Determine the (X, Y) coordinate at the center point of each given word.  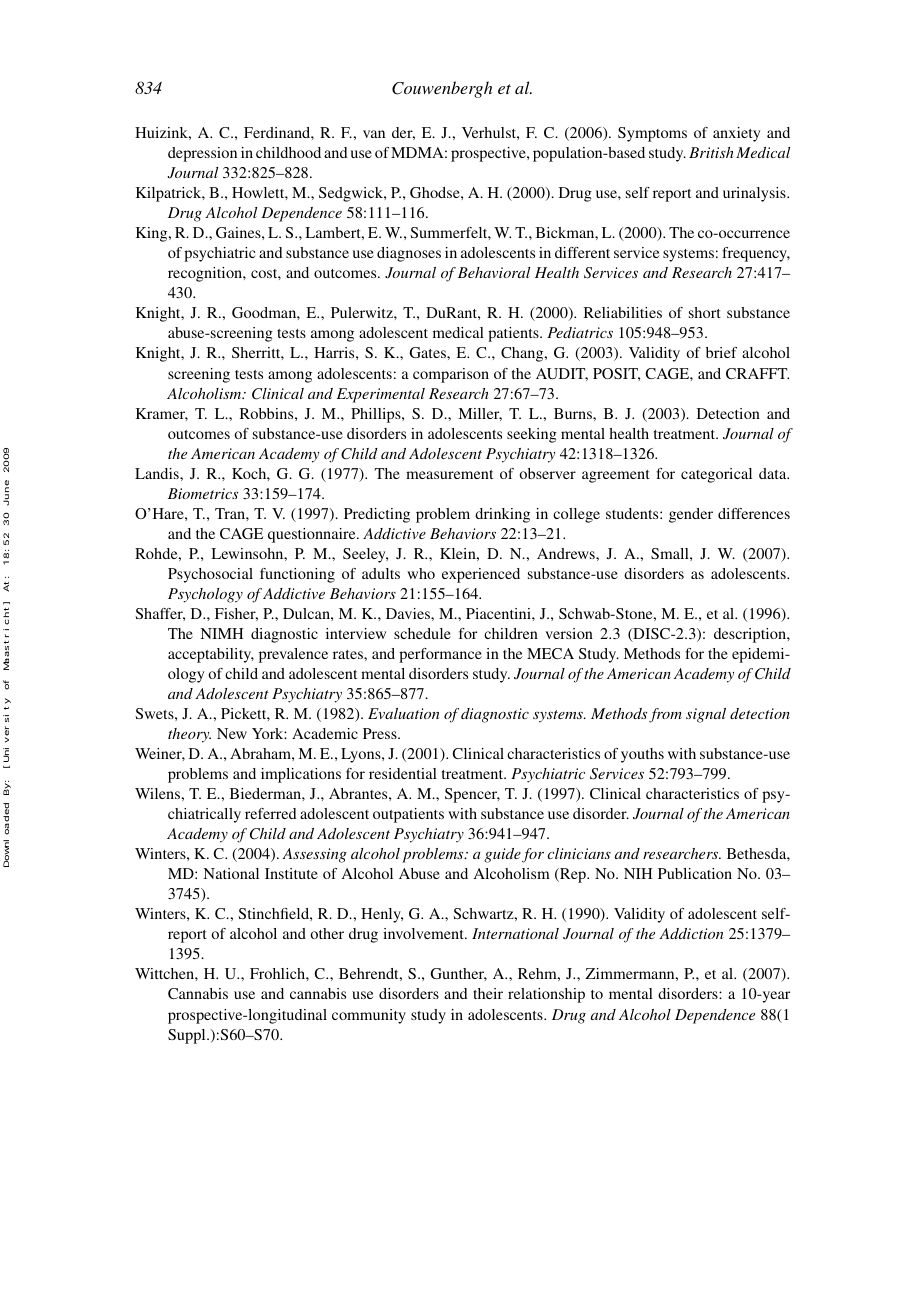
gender (691, 515)
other (327, 933)
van (374, 134)
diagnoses (409, 254)
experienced (481, 575)
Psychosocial (210, 575)
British (711, 152)
